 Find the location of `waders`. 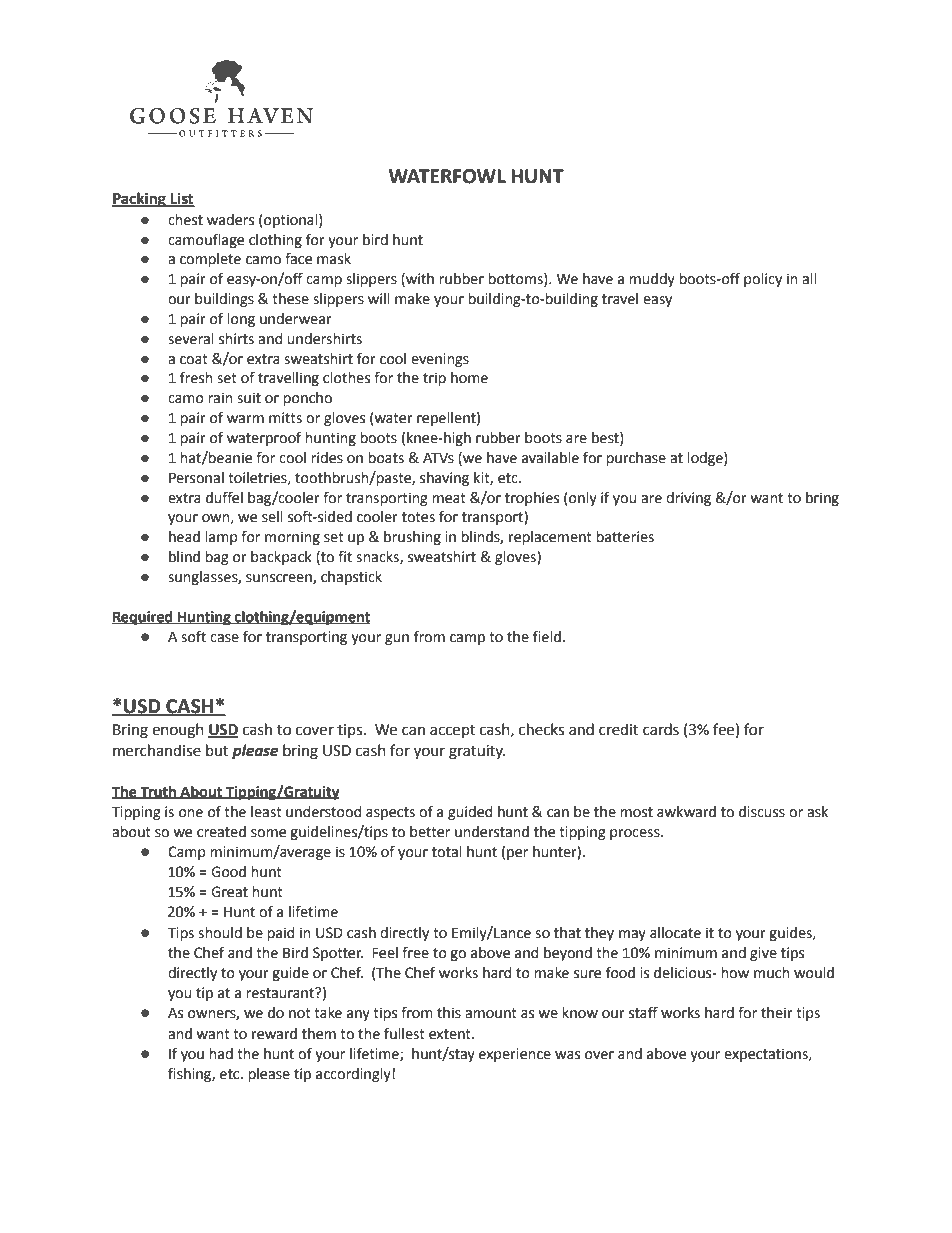

waders is located at coordinates (230, 220).
